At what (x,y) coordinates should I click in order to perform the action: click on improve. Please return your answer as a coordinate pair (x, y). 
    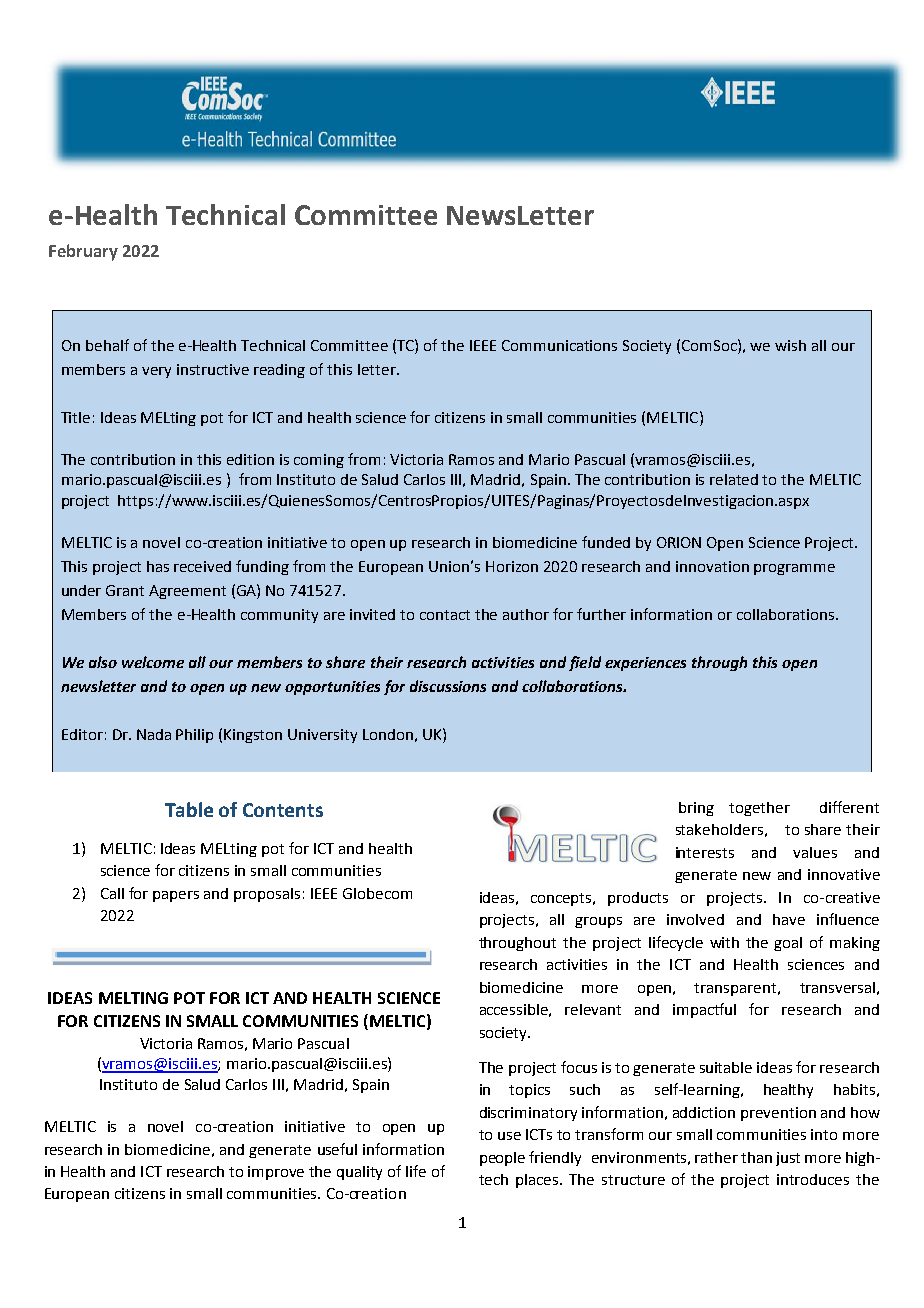
    Looking at the image, I should click on (276, 1173).
